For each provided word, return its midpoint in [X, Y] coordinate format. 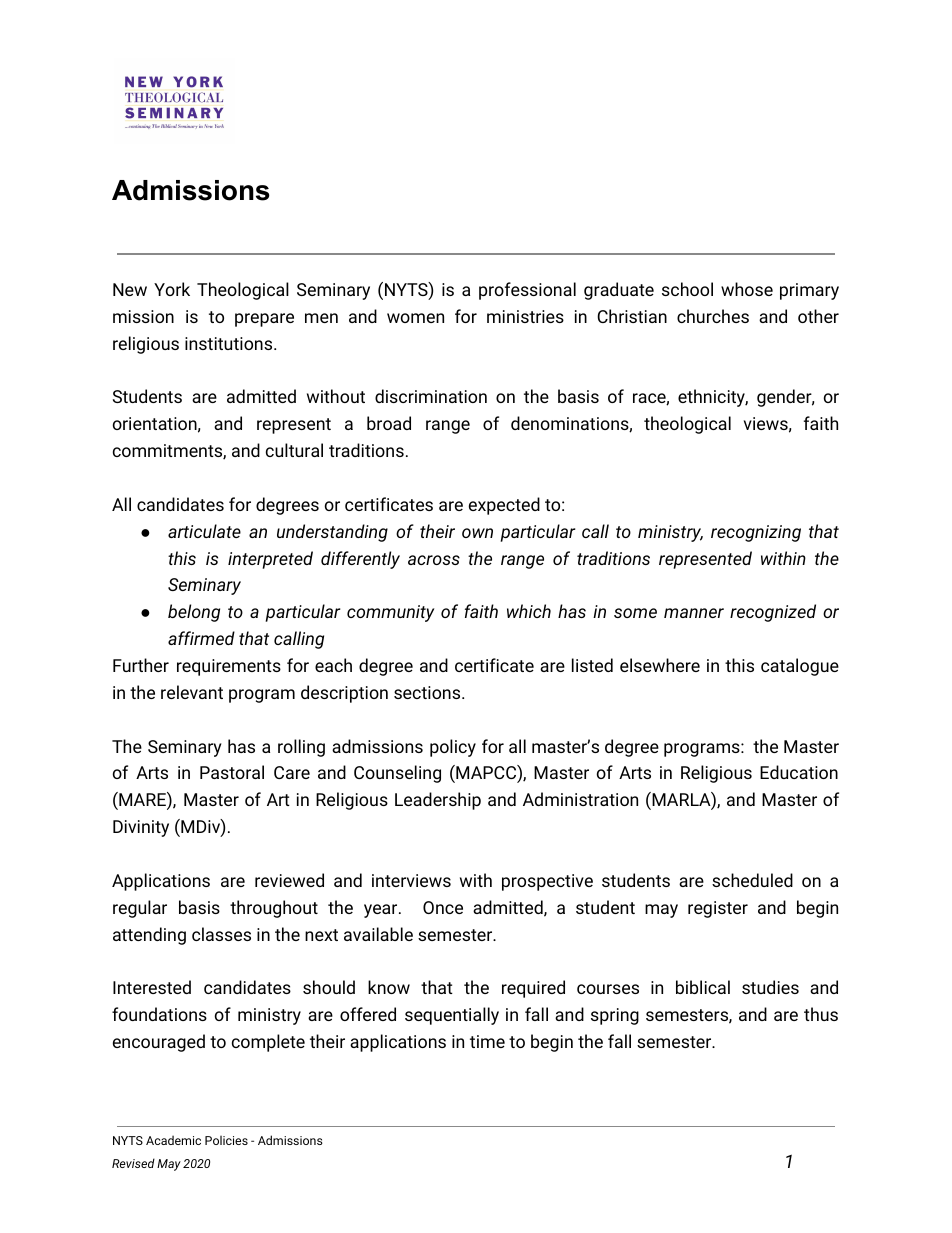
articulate [204, 531]
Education [799, 772]
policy [453, 748]
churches [713, 316]
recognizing [756, 533]
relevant [192, 692]
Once [443, 907]
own [477, 533]
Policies [226, 1140]
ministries [525, 316]
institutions [230, 343]
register [718, 909]
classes [221, 934]
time [487, 1041]
